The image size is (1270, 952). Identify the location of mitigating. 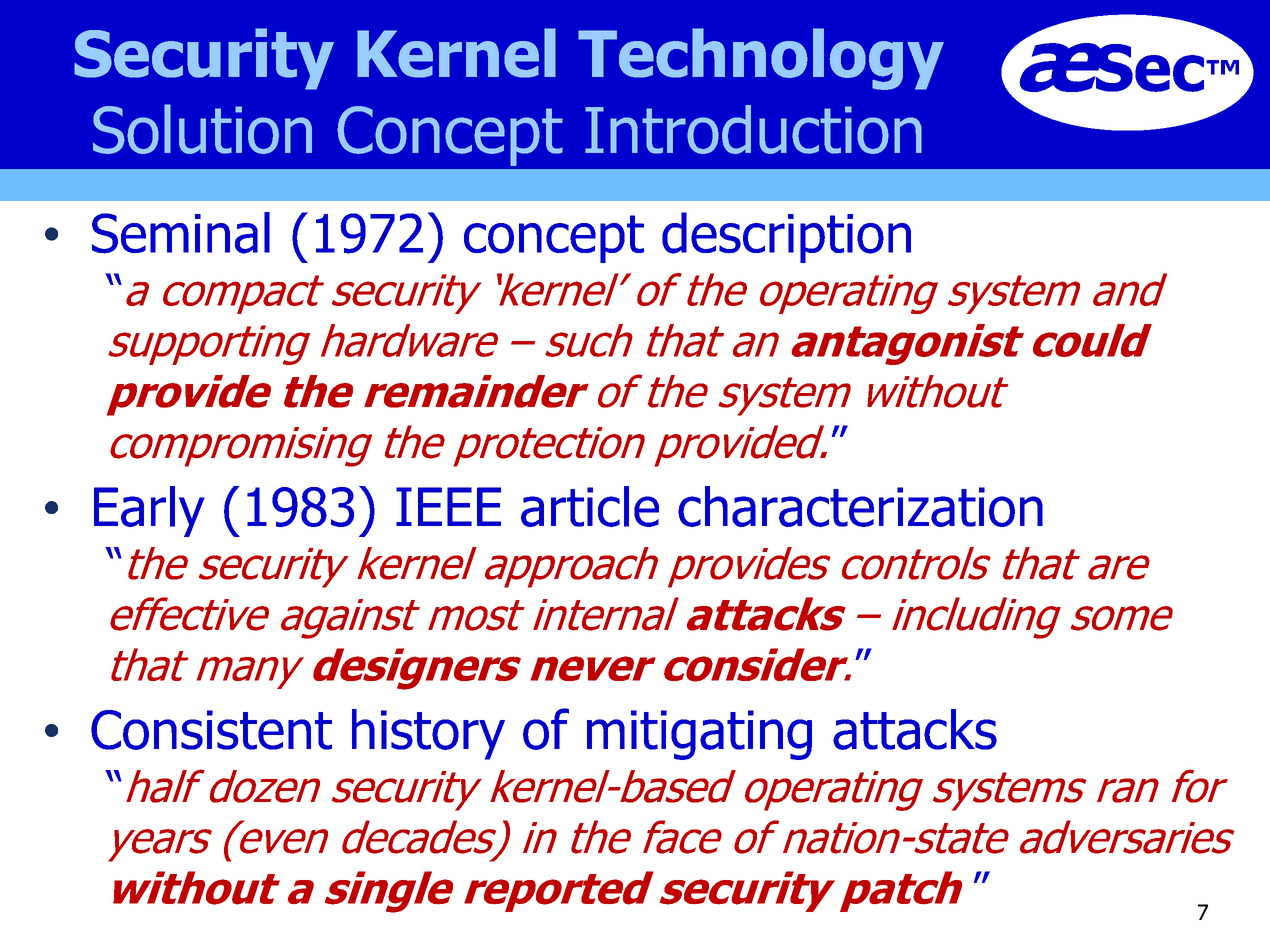
(699, 735).
